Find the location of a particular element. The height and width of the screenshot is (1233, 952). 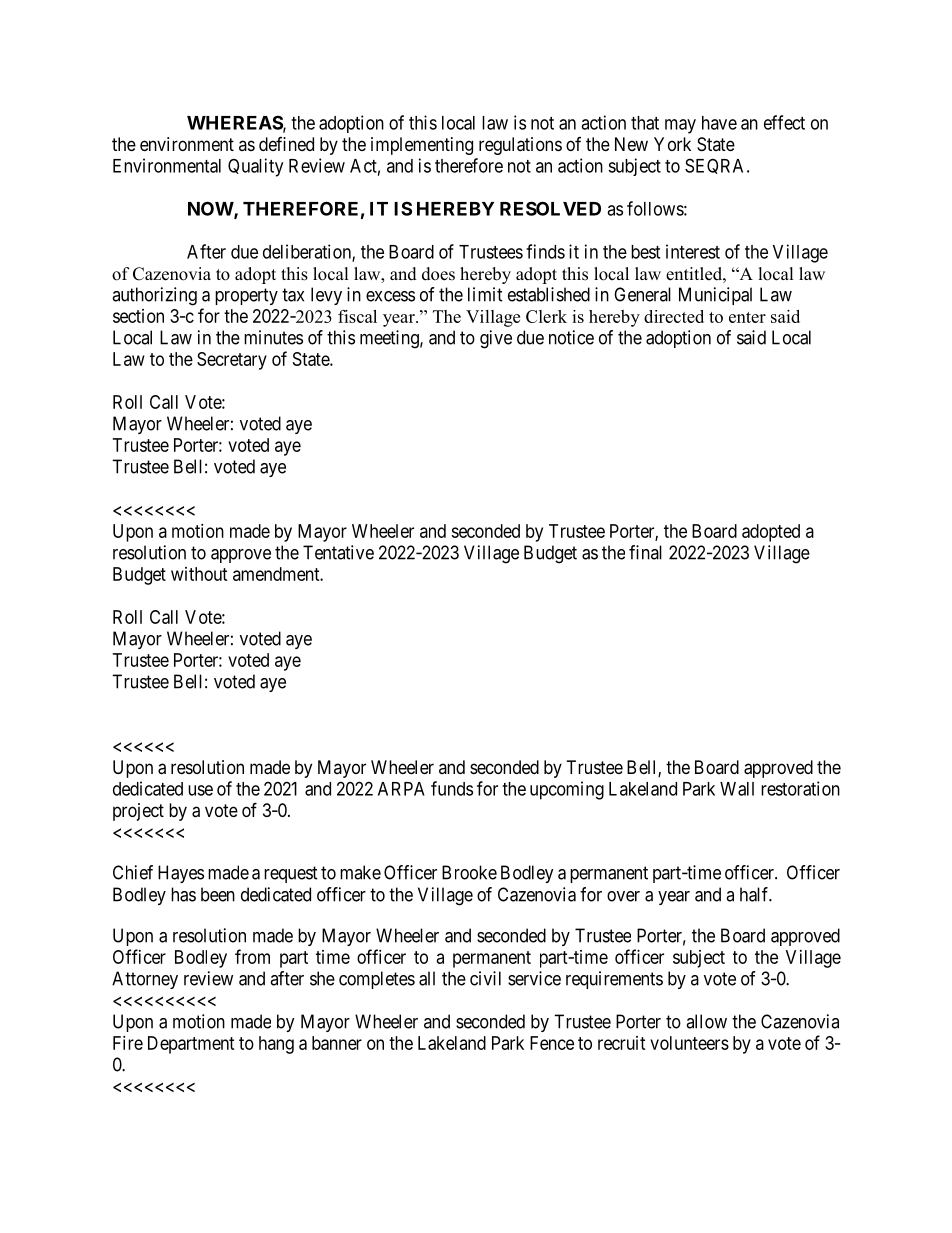

Wall is located at coordinates (737, 789).
